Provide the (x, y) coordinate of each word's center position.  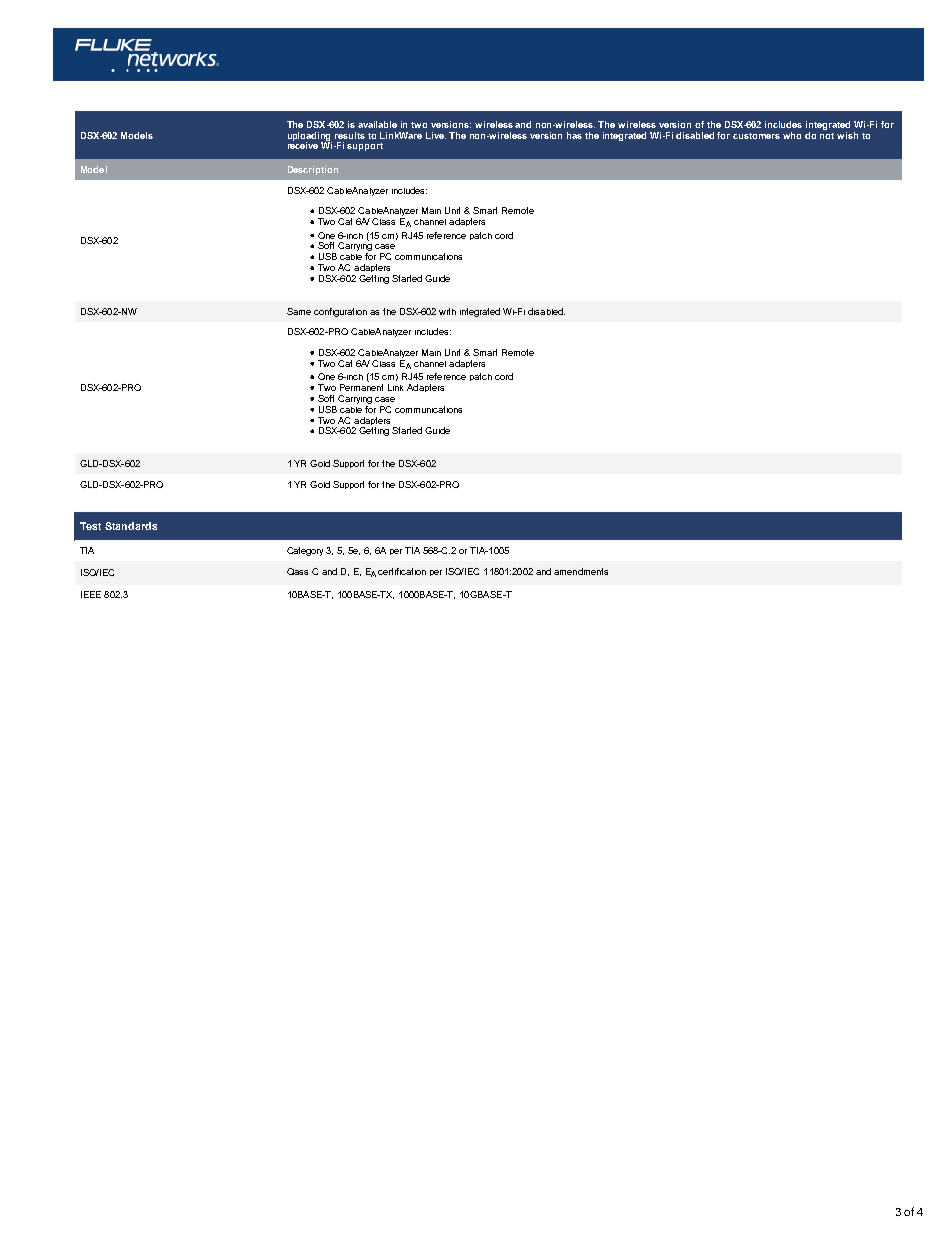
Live (436, 135)
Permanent (361, 387)
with (447, 311)
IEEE (91, 594)
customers (756, 136)
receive (303, 144)
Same (299, 311)
